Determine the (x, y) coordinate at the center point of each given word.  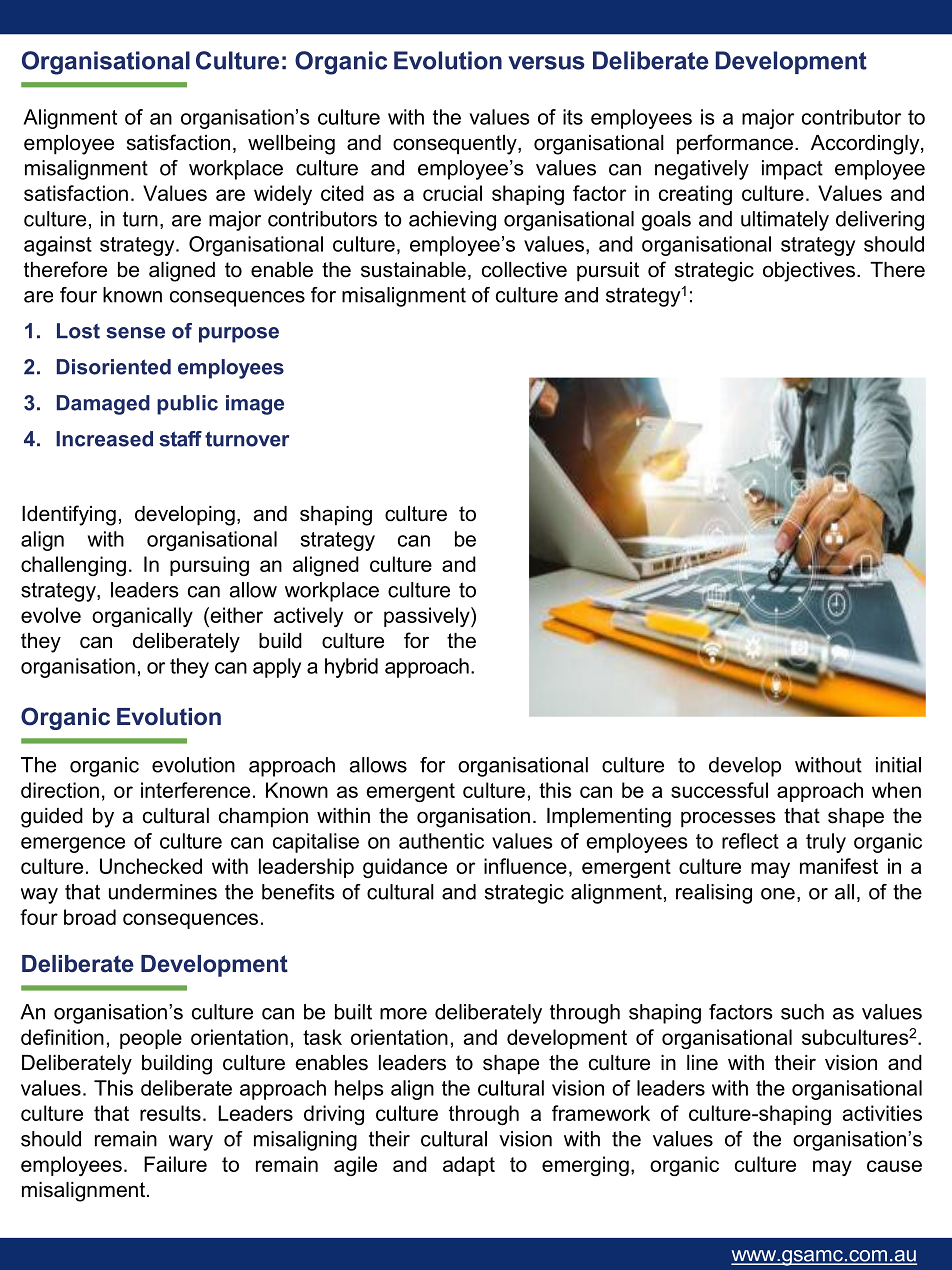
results (170, 1113)
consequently (456, 145)
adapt (469, 1166)
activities (882, 1113)
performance (735, 144)
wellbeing (291, 145)
